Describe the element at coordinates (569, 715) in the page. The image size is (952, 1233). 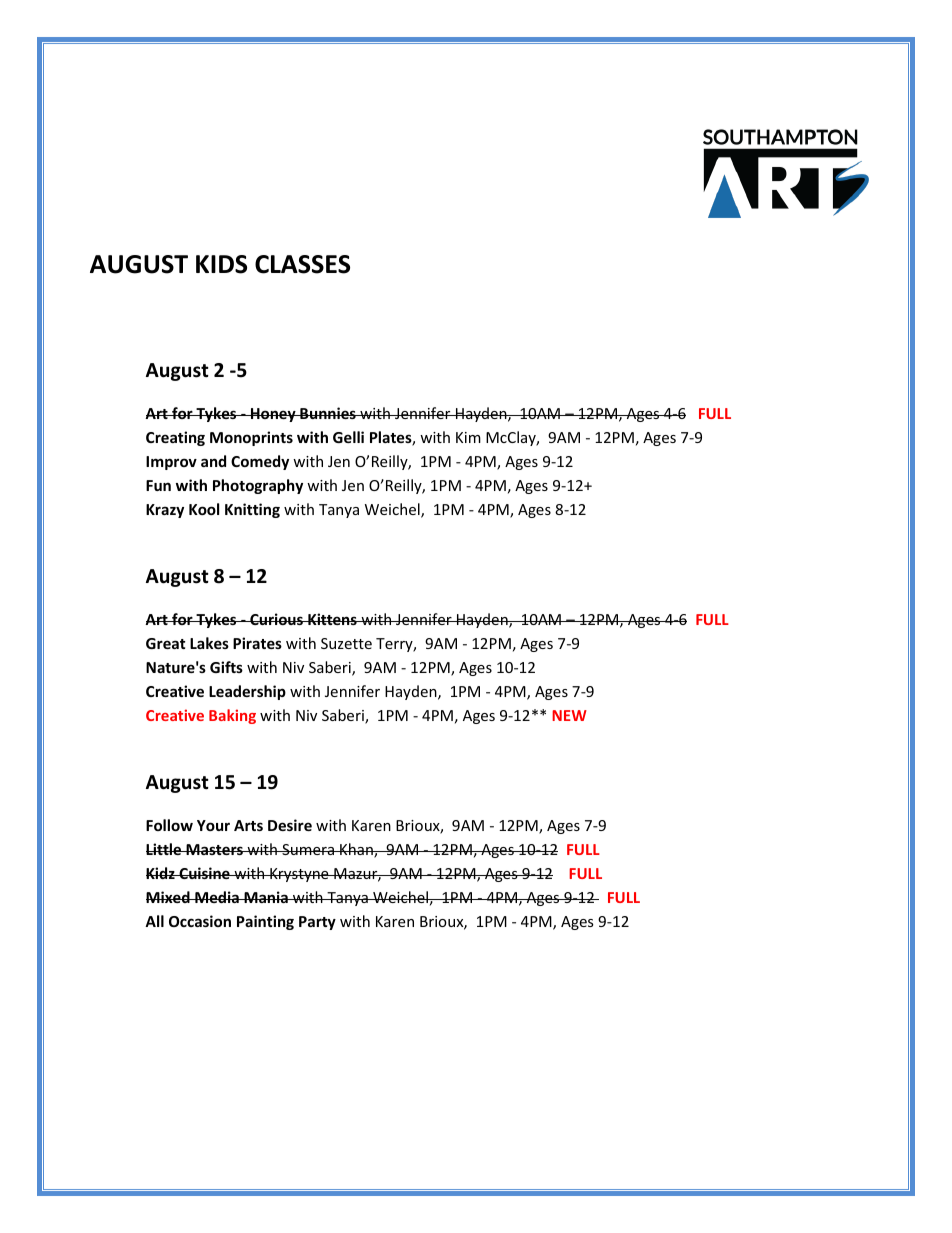
I see `NEW` at that location.
